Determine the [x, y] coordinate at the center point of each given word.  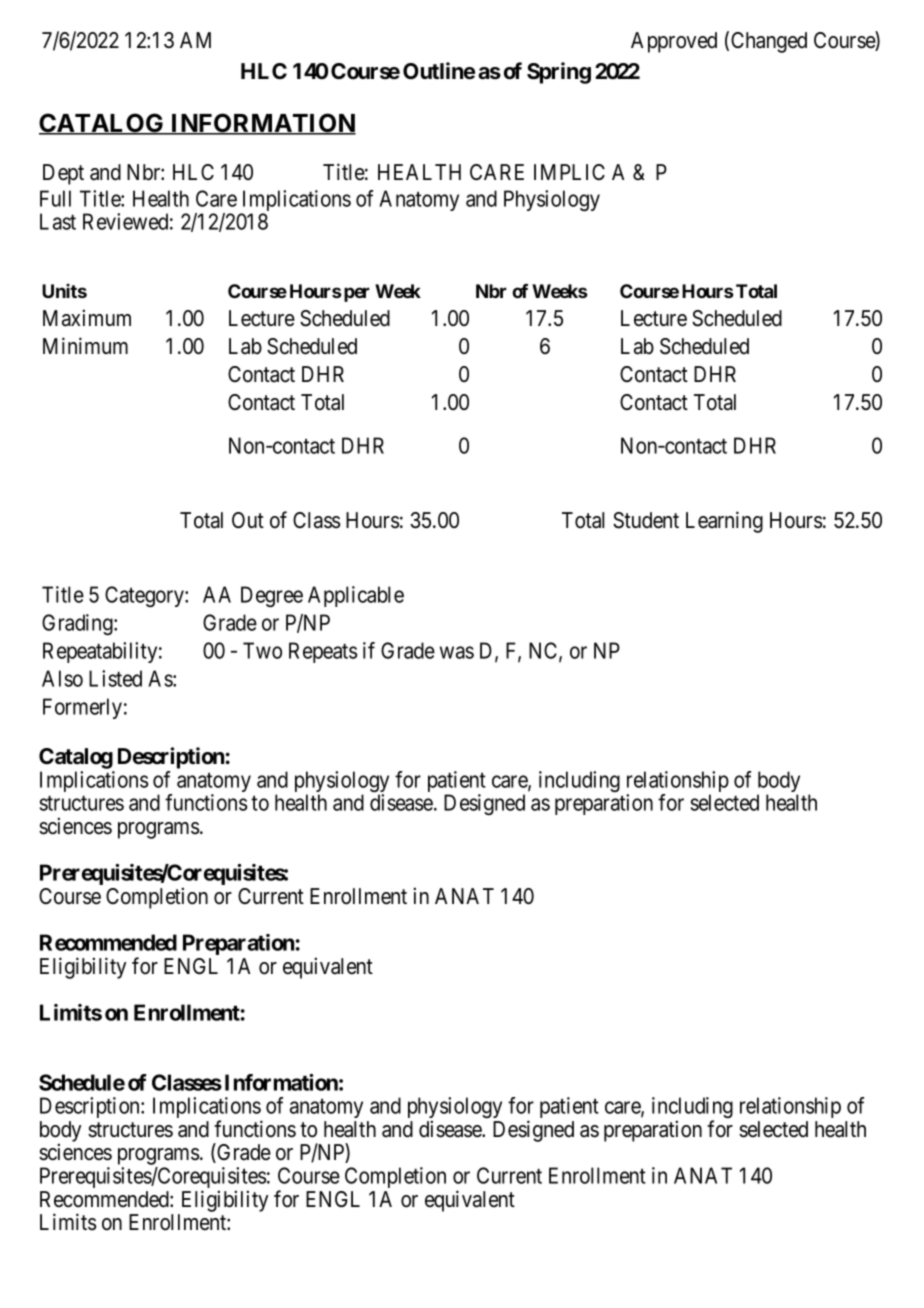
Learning [724, 522]
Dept [63, 174]
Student [646, 520]
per [357, 294]
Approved [674, 42]
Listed [115, 678]
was [457, 652]
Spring [559, 73]
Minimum [85, 345]
